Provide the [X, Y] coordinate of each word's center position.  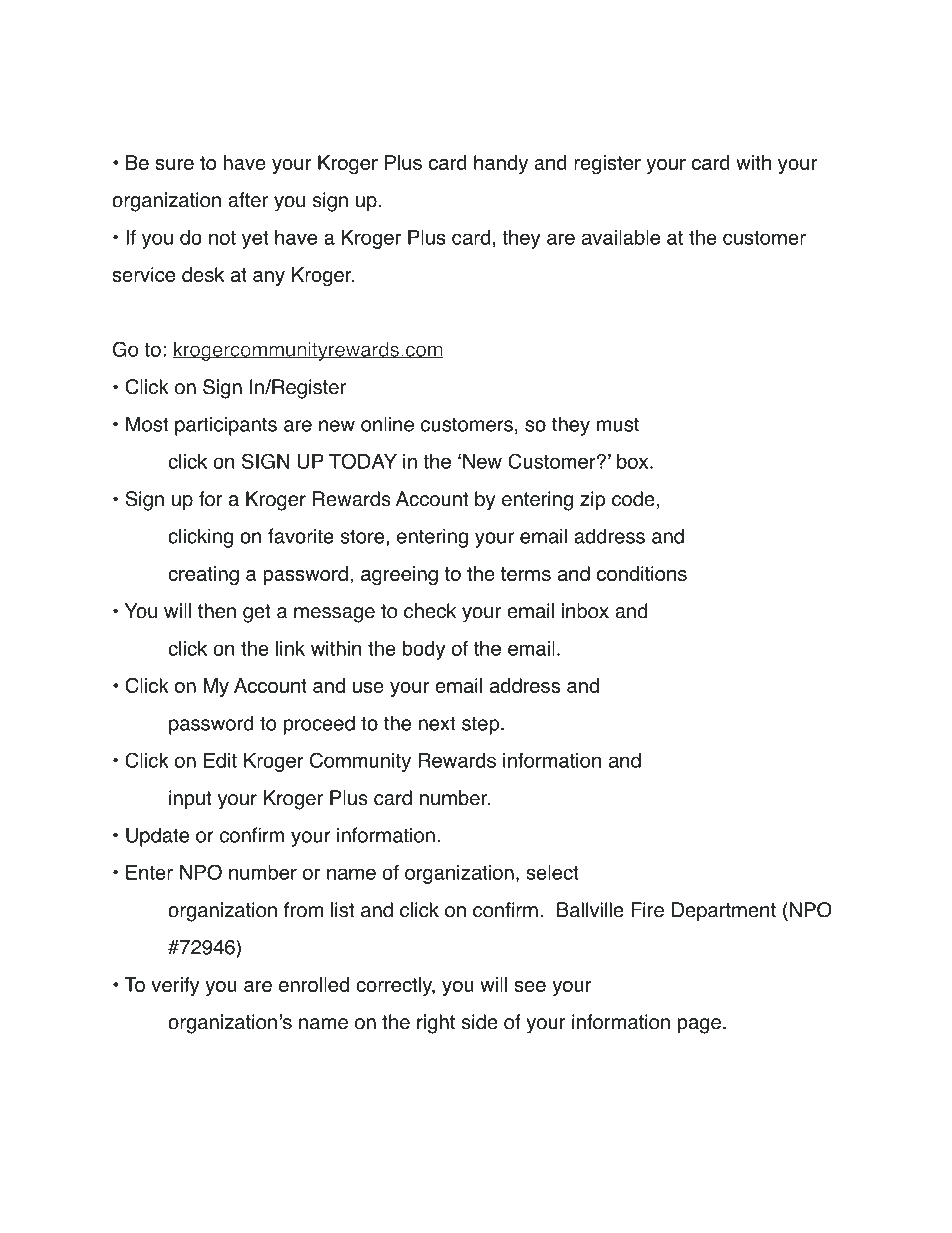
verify [175, 986]
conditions [642, 573]
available [621, 237]
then [217, 611]
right [436, 1024]
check [430, 611]
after [248, 200]
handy [501, 164]
